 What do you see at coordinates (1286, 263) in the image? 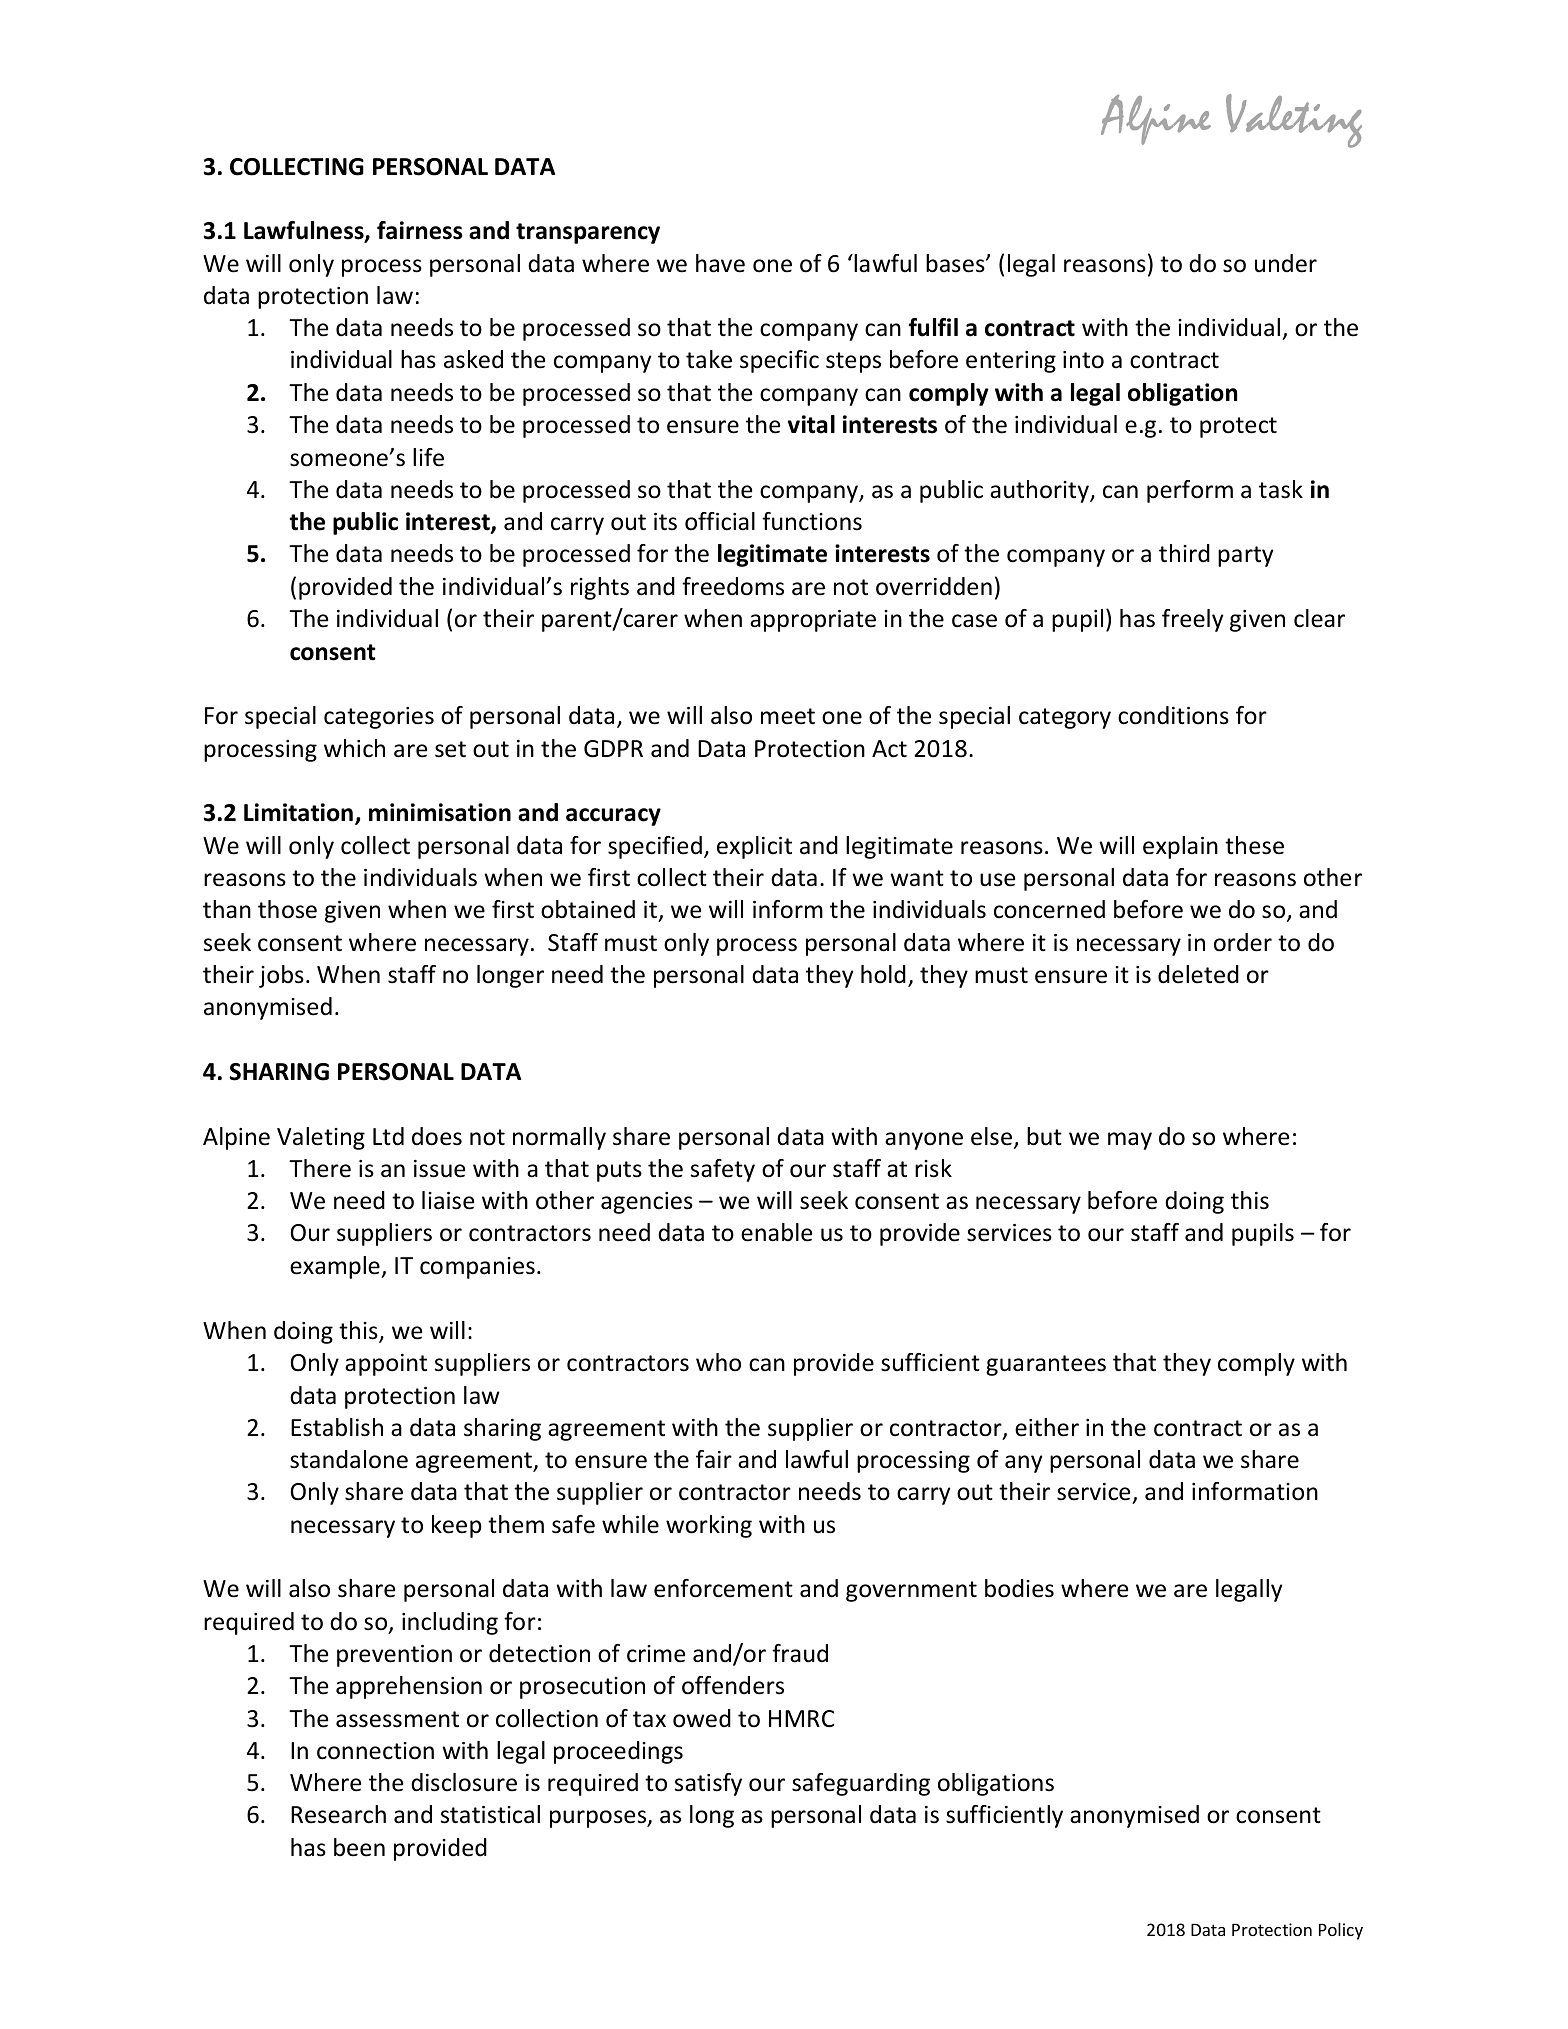
I see `under` at bounding box center [1286, 263].
